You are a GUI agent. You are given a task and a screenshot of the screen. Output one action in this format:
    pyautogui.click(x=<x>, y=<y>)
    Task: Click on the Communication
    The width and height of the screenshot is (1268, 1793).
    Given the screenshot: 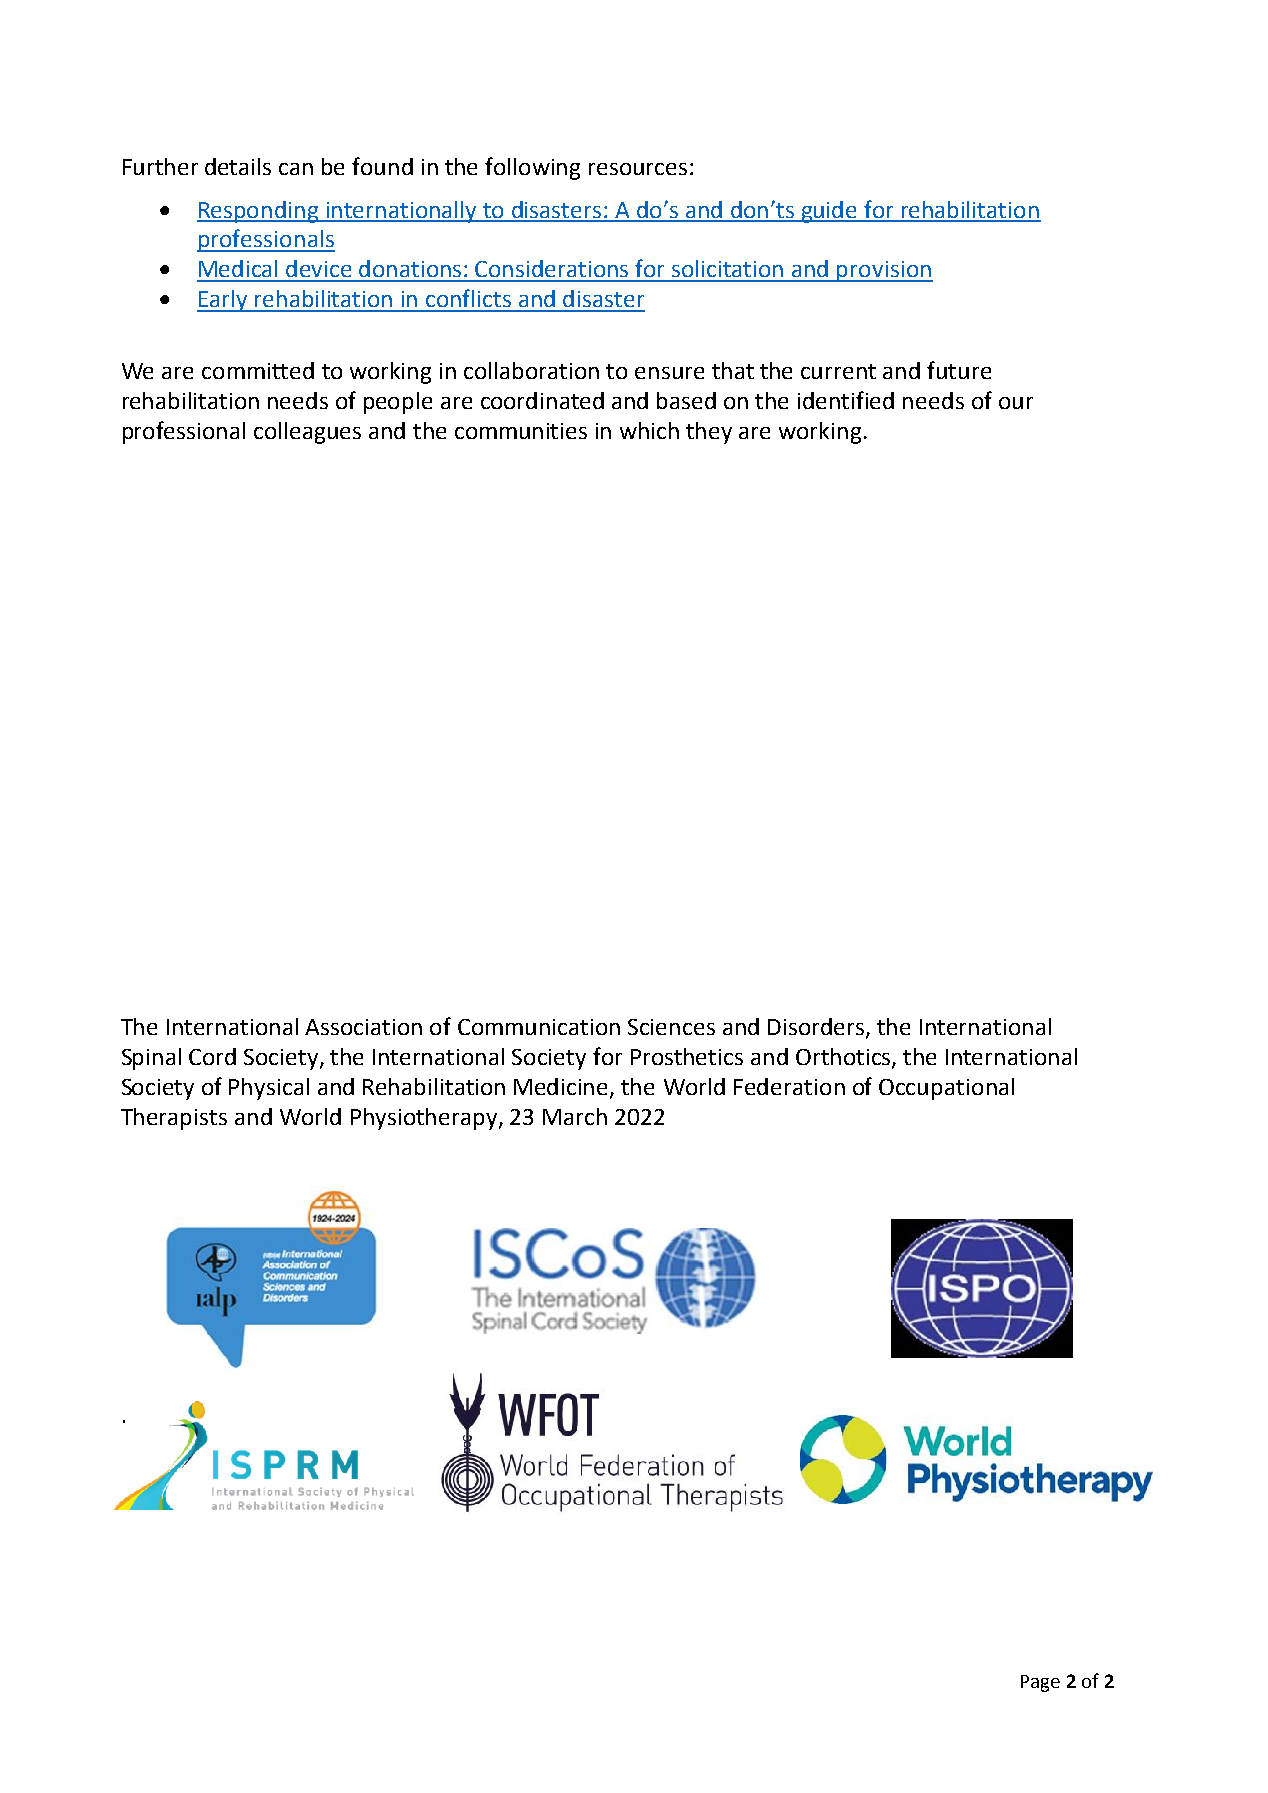 What is the action you would take?
    pyautogui.click(x=539, y=1027)
